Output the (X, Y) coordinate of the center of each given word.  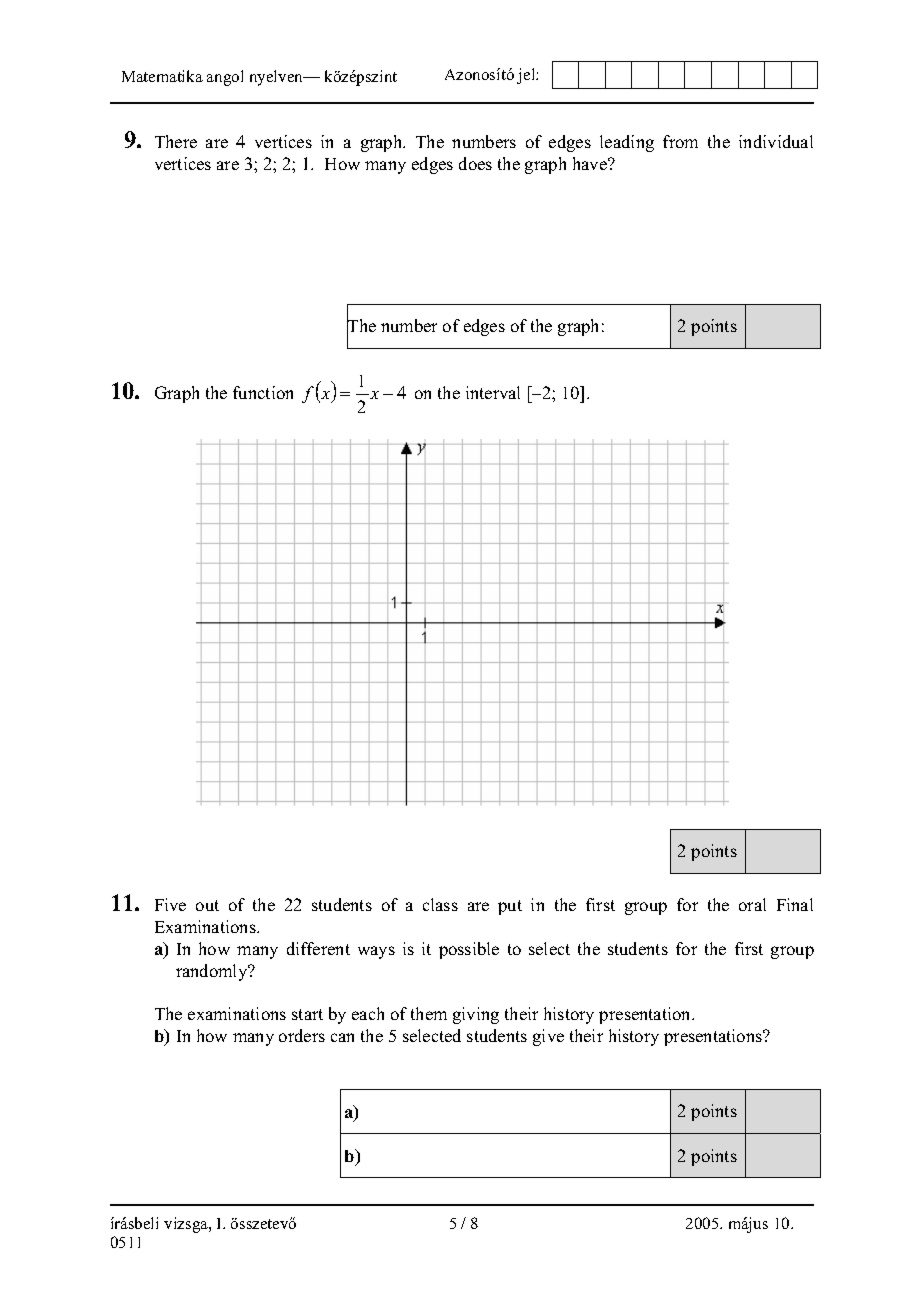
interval (493, 392)
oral (752, 904)
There (176, 141)
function (263, 392)
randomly (213, 972)
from (680, 141)
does (475, 163)
